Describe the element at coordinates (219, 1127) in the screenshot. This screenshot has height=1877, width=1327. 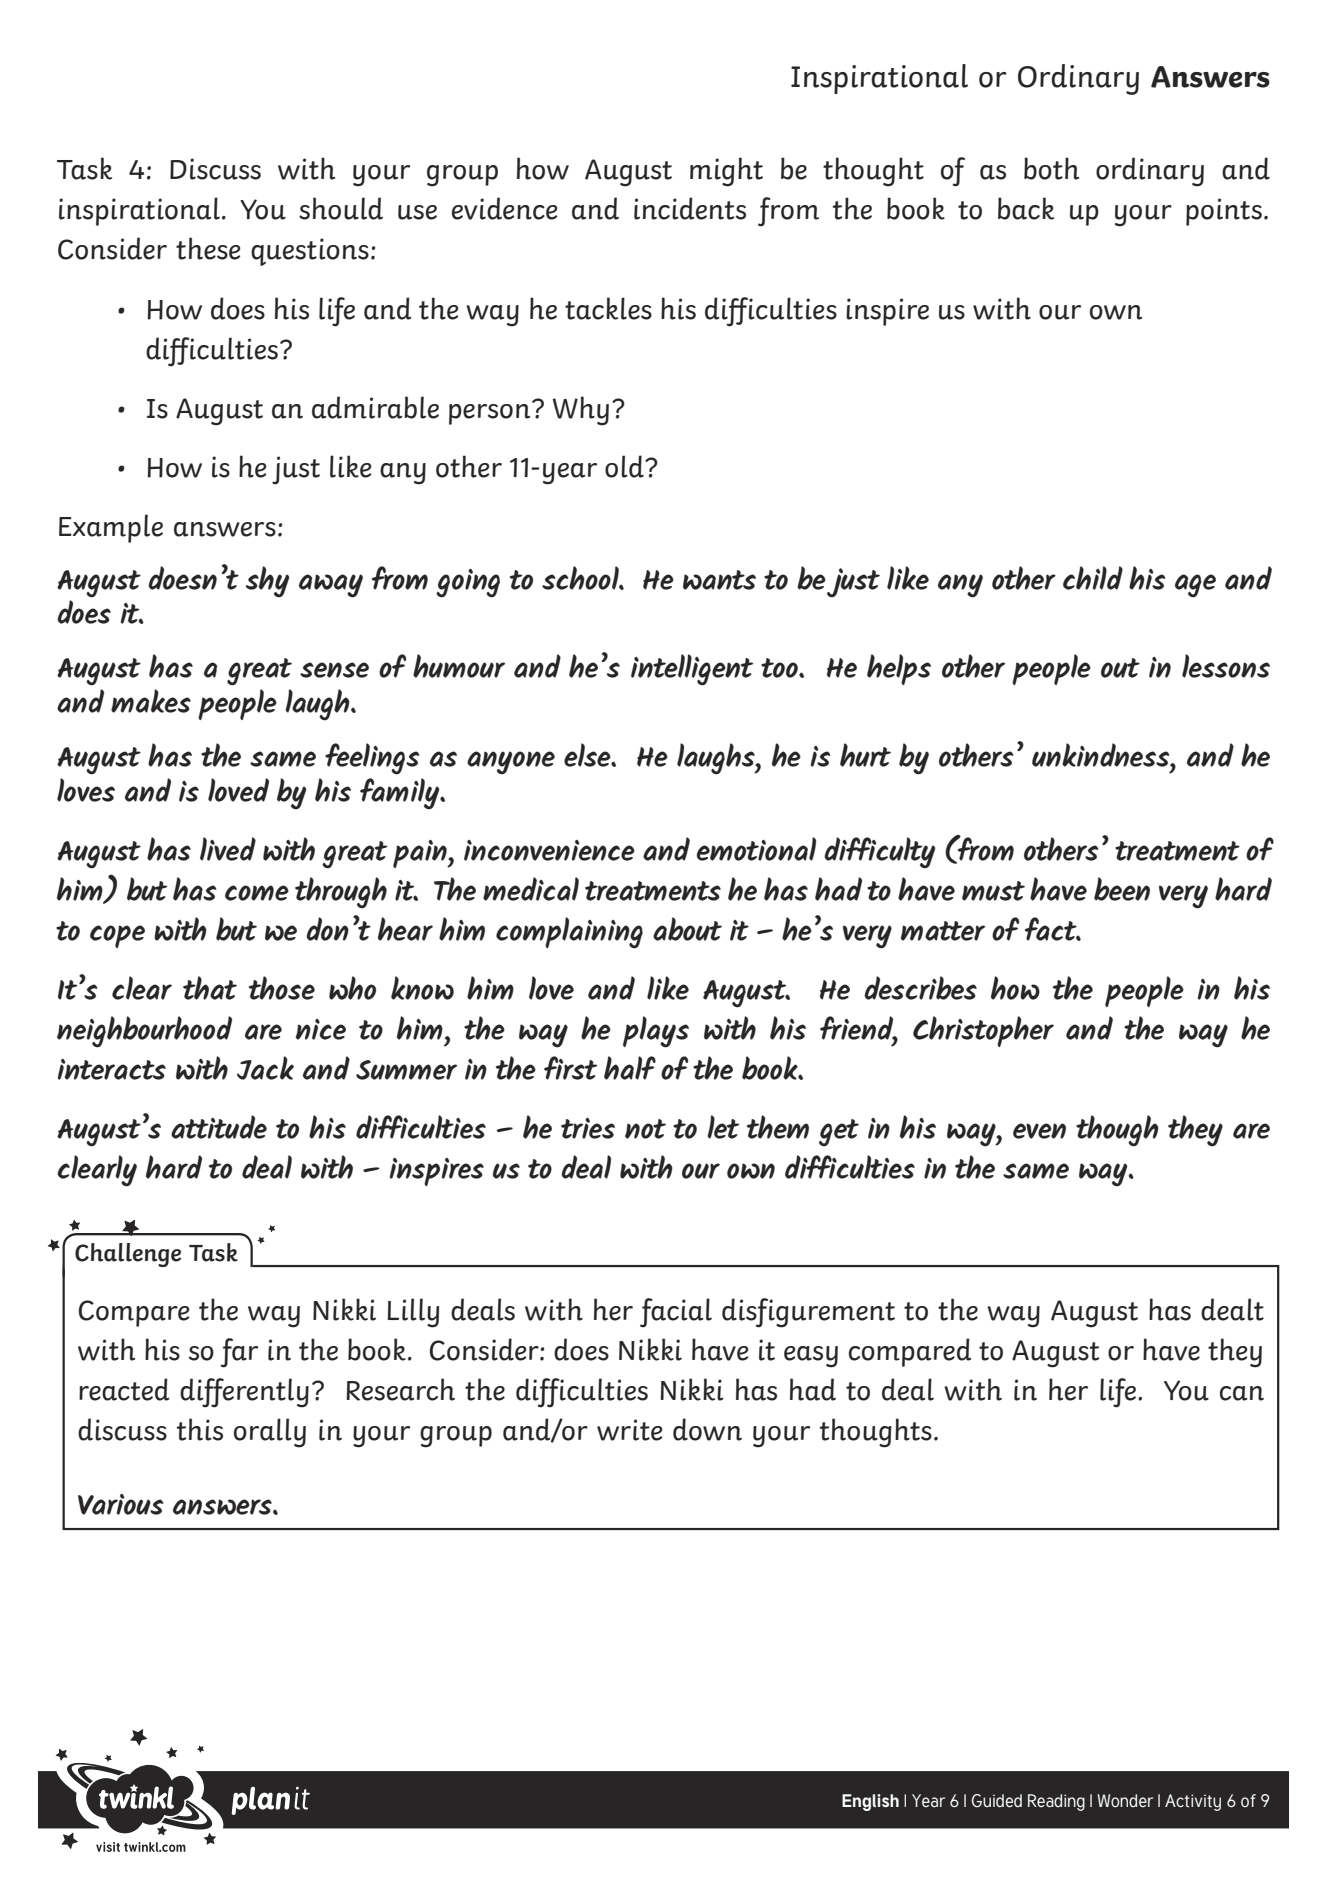
I see `attitude` at that location.
